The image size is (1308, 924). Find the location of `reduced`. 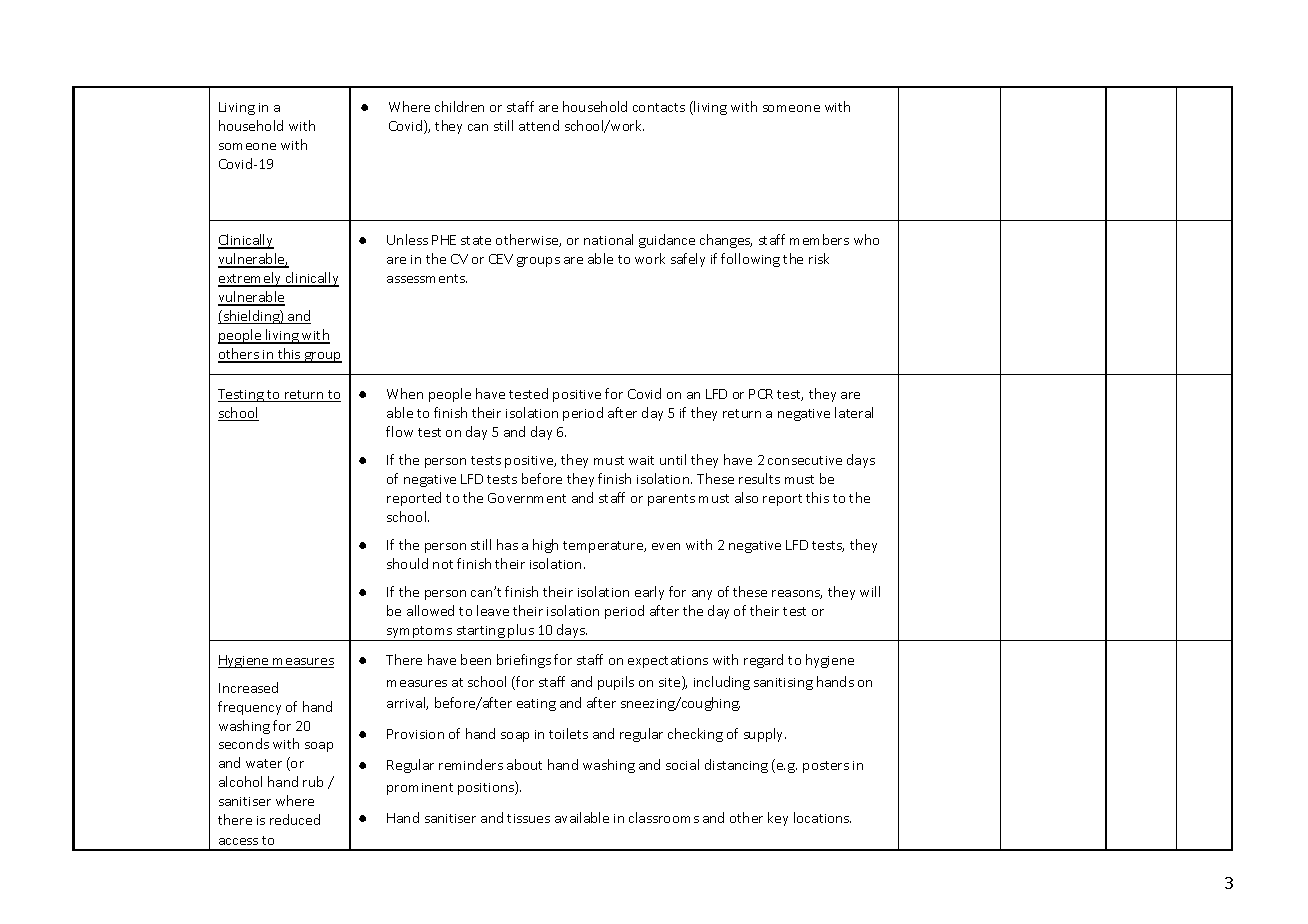

reduced is located at coordinates (295, 819).
